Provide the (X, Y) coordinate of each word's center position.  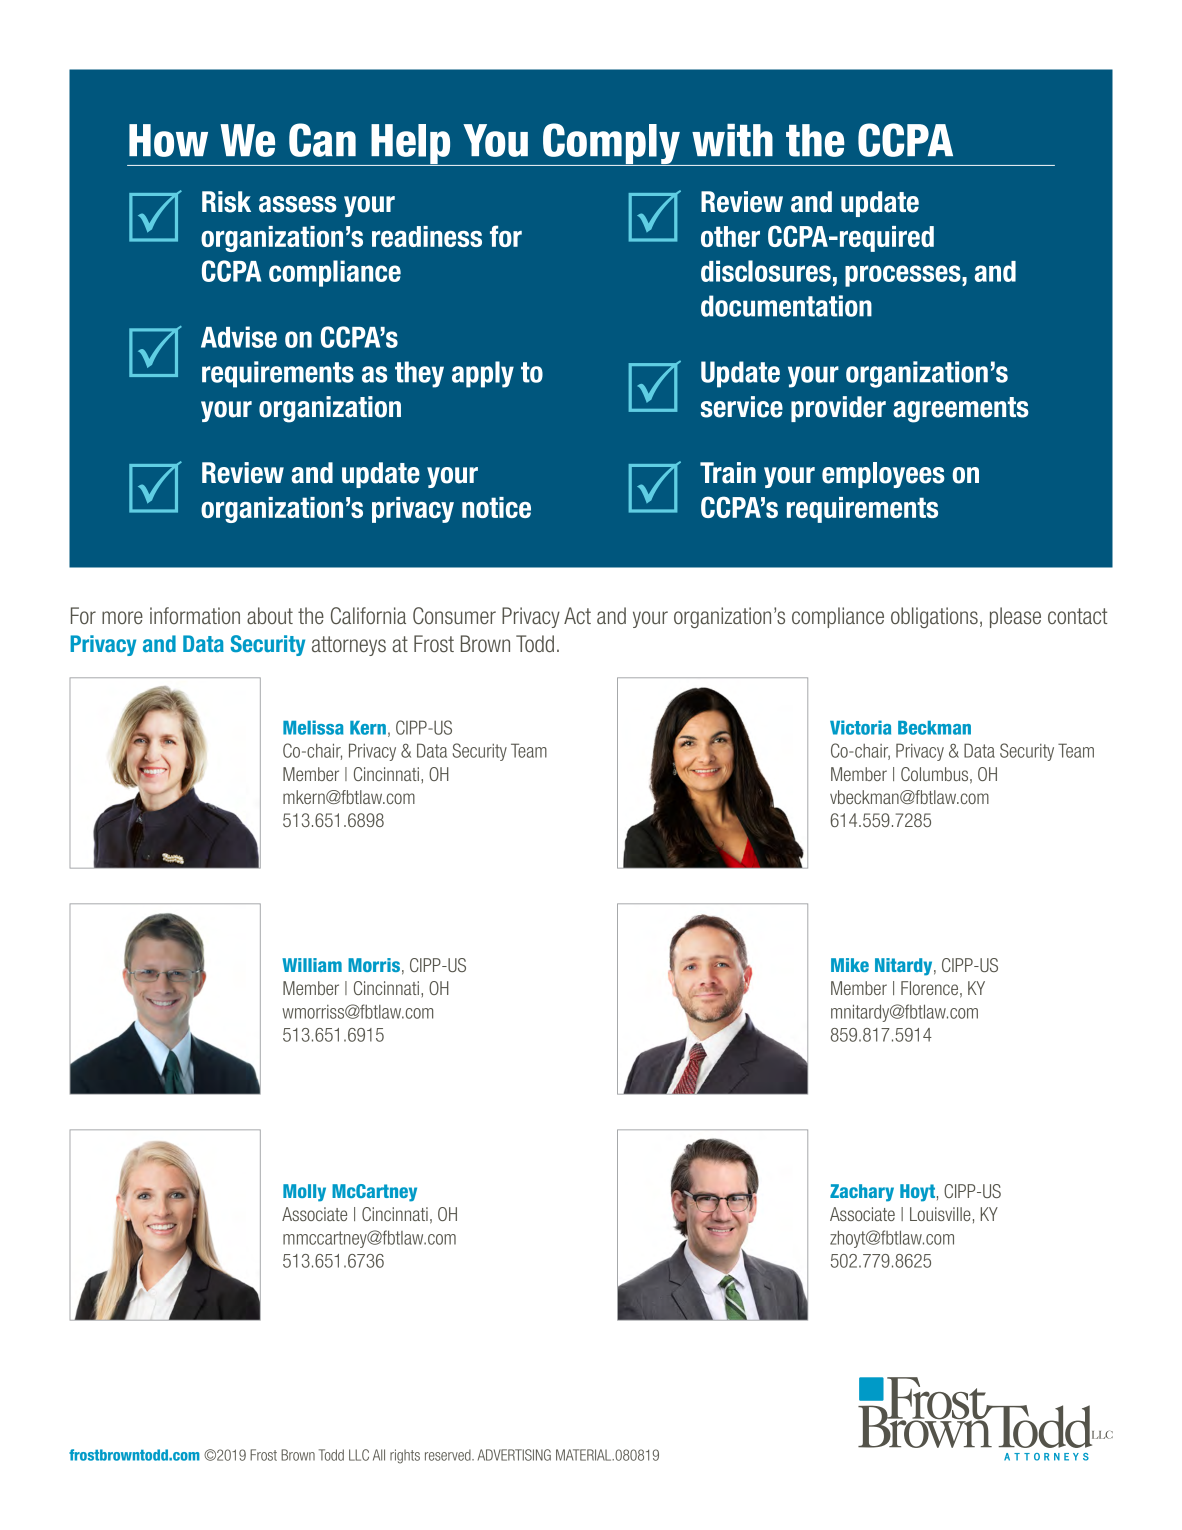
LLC (359, 1455)
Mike (850, 965)
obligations (934, 617)
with (732, 140)
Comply (611, 144)
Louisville (940, 1214)
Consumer (454, 615)
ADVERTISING (514, 1455)
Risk (226, 202)
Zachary (862, 1193)
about (270, 615)
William (312, 965)
